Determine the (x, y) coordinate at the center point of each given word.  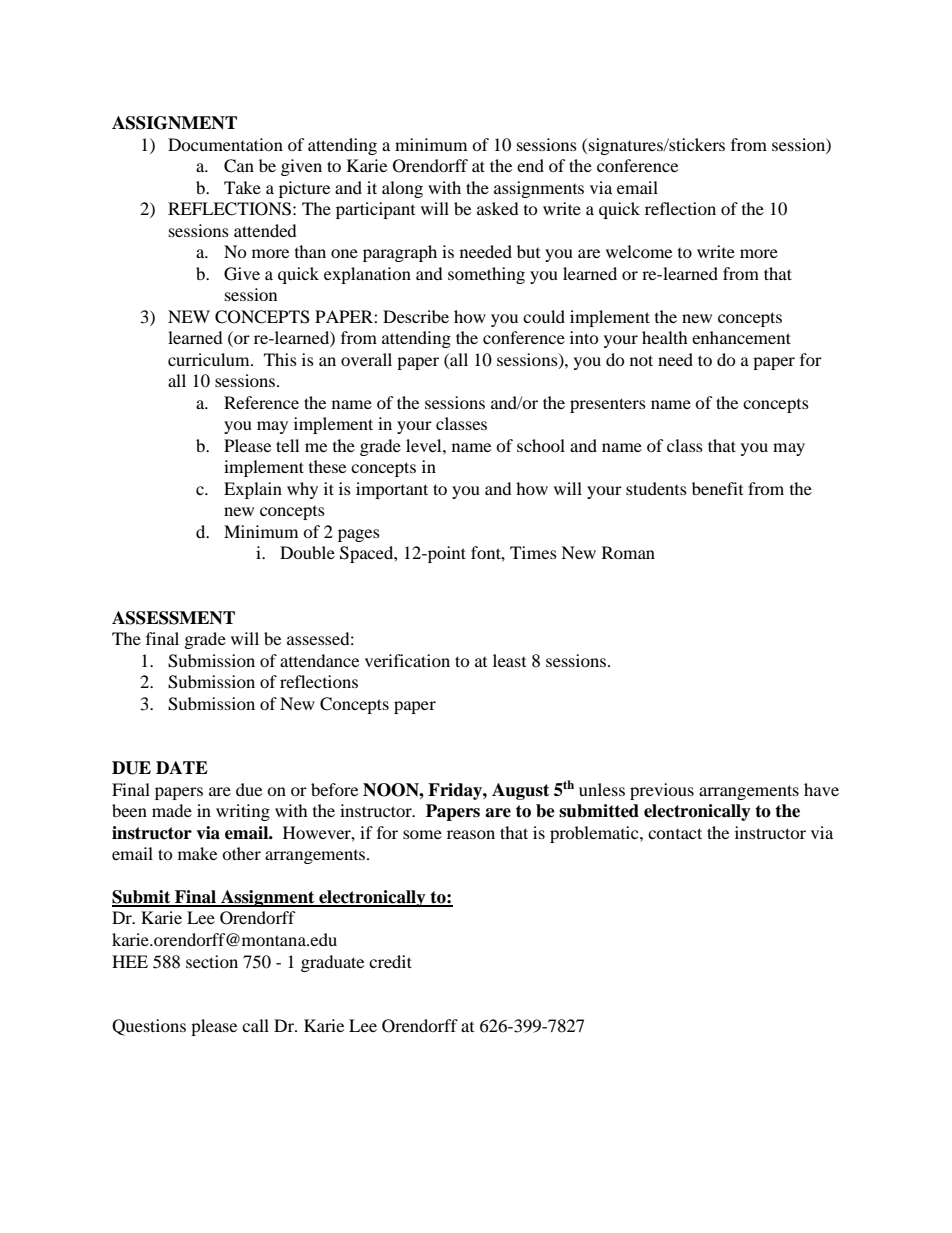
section (212, 961)
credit (390, 961)
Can (239, 166)
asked (498, 208)
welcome (639, 251)
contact (675, 833)
